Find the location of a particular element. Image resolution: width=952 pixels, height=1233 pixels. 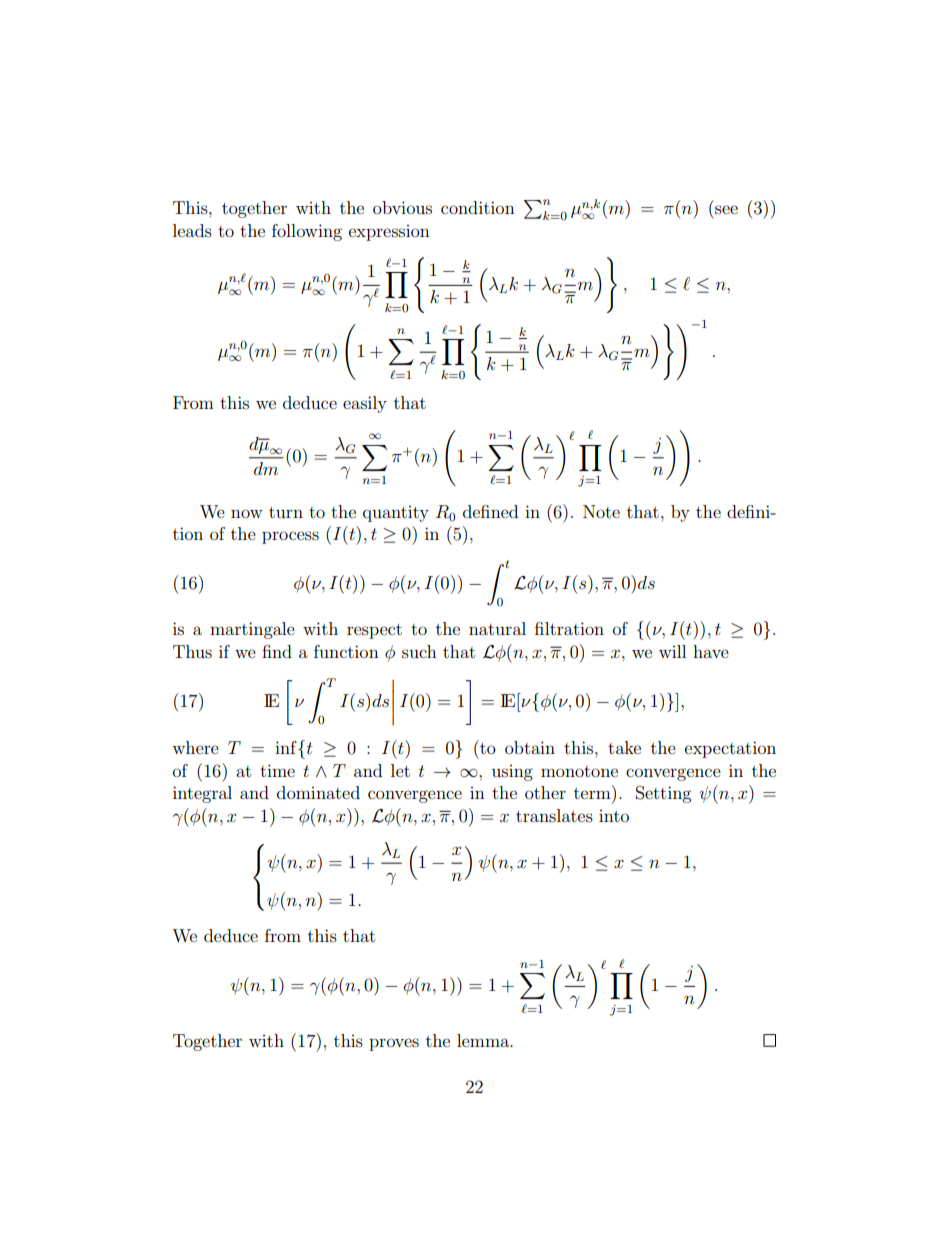

lemma is located at coordinates (484, 1040).
